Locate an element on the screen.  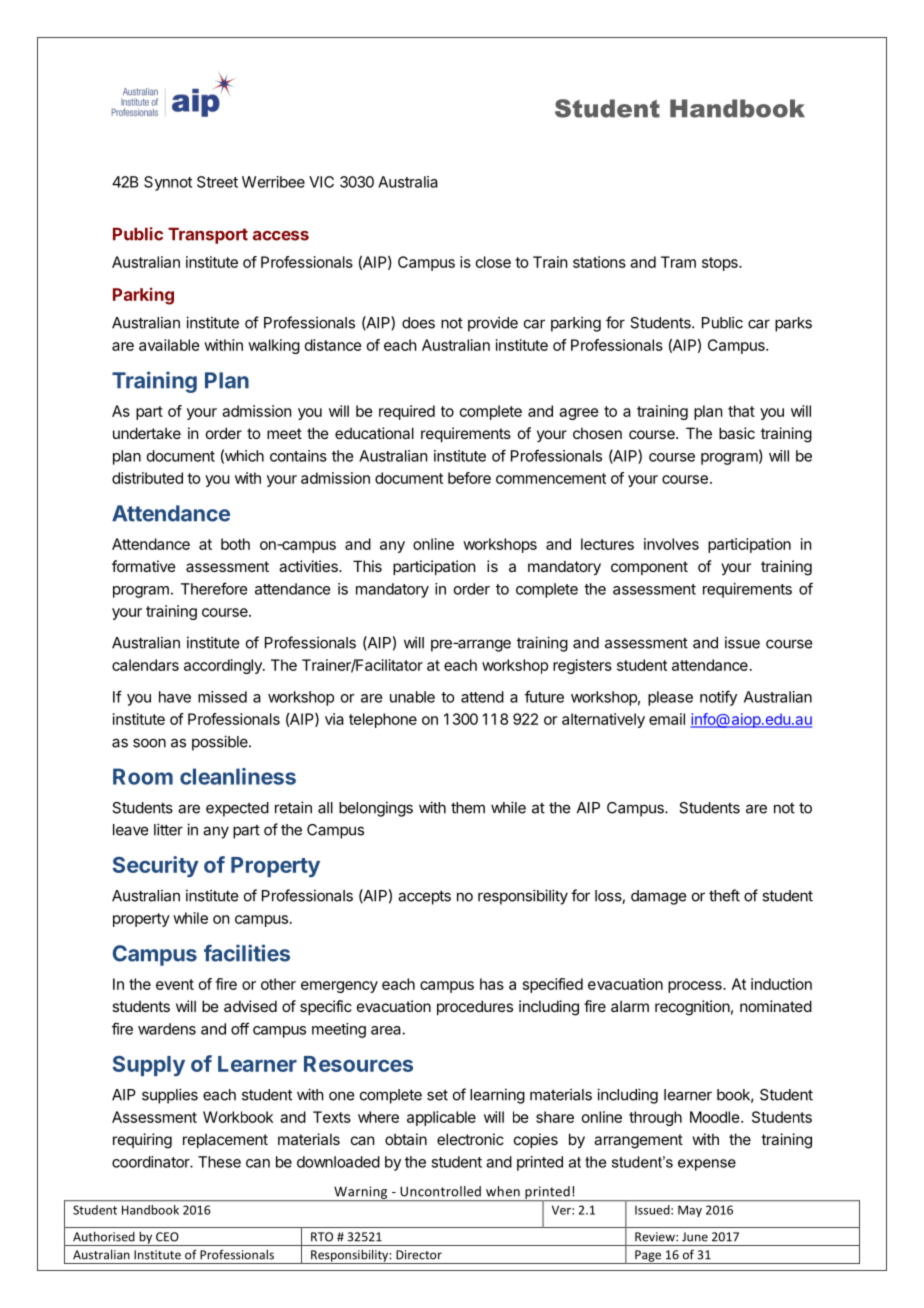
Transport is located at coordinates (208, 235).
